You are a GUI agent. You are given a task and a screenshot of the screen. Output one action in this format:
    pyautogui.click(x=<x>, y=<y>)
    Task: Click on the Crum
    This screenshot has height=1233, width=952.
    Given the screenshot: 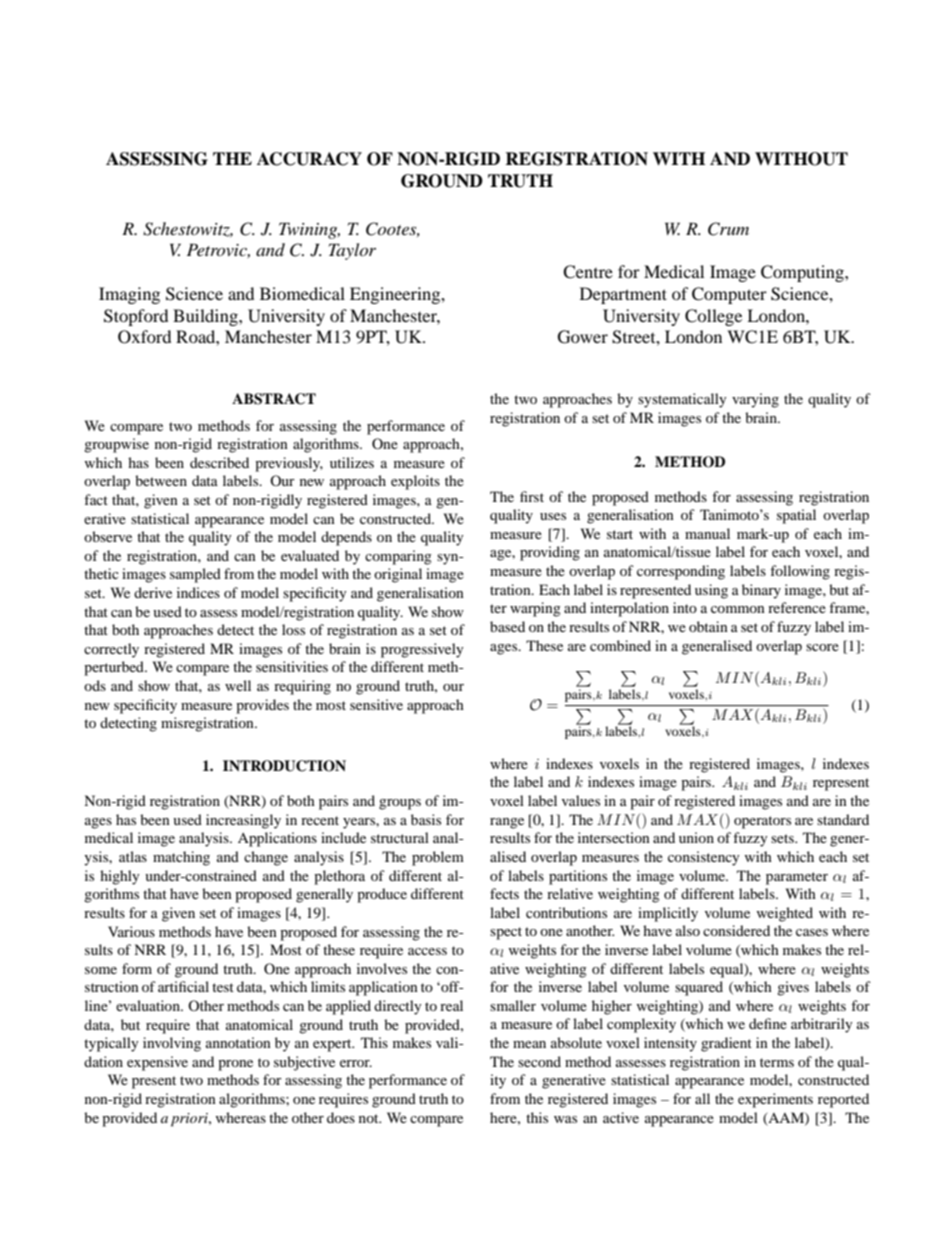 What is the action you would take?
    pyautogui.click(x=728, y=229)
